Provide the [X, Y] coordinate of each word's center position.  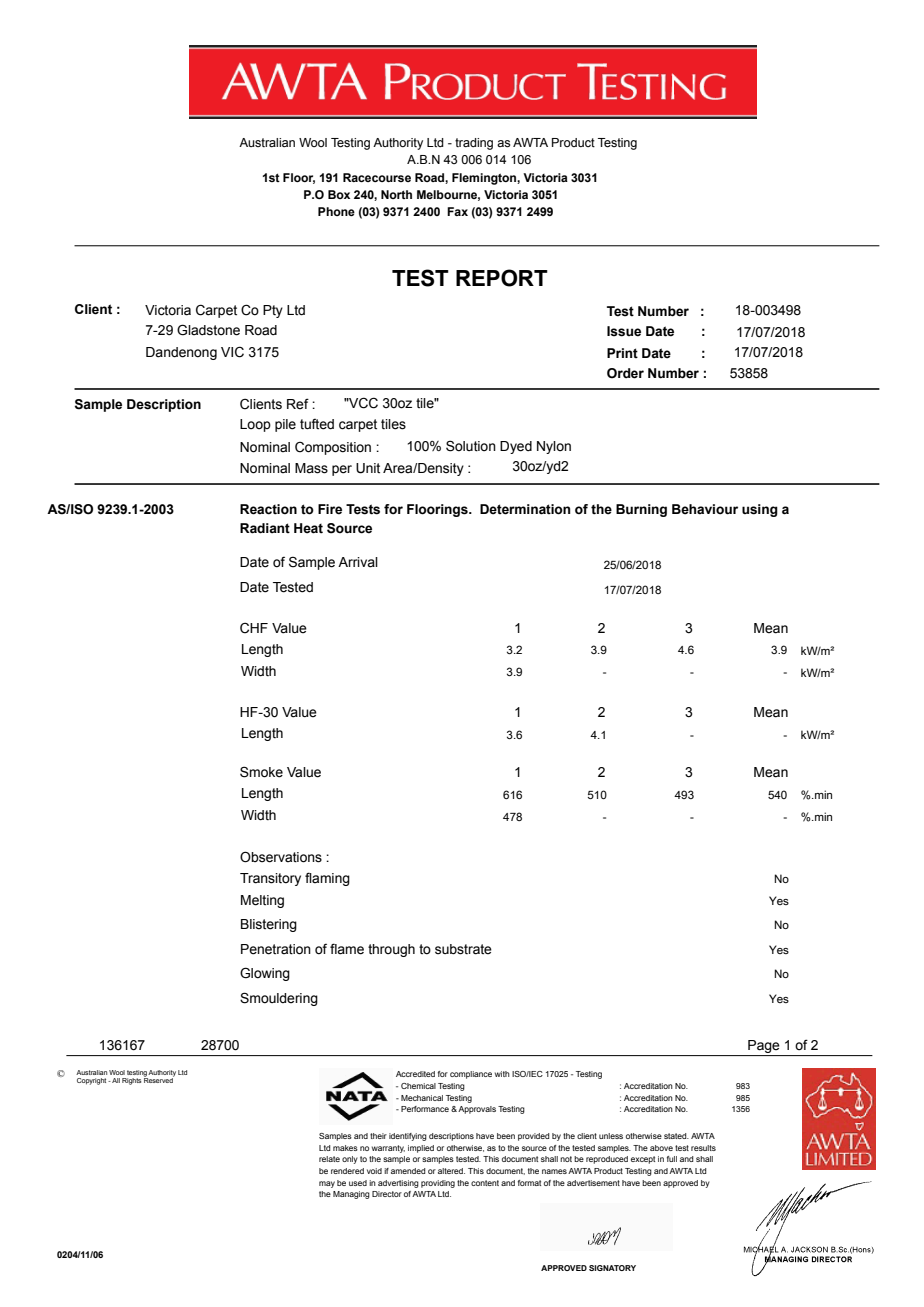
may [327, 1184]
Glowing [265, 974]
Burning [641, 510]
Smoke [261, 772]
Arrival [358, 562]
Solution [471, 446]
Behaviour [705, 509]
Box [339, 194]
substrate [463, 949]
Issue [624, 331]
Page [764, 1048]
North [396, 194]
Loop [255, 425]
